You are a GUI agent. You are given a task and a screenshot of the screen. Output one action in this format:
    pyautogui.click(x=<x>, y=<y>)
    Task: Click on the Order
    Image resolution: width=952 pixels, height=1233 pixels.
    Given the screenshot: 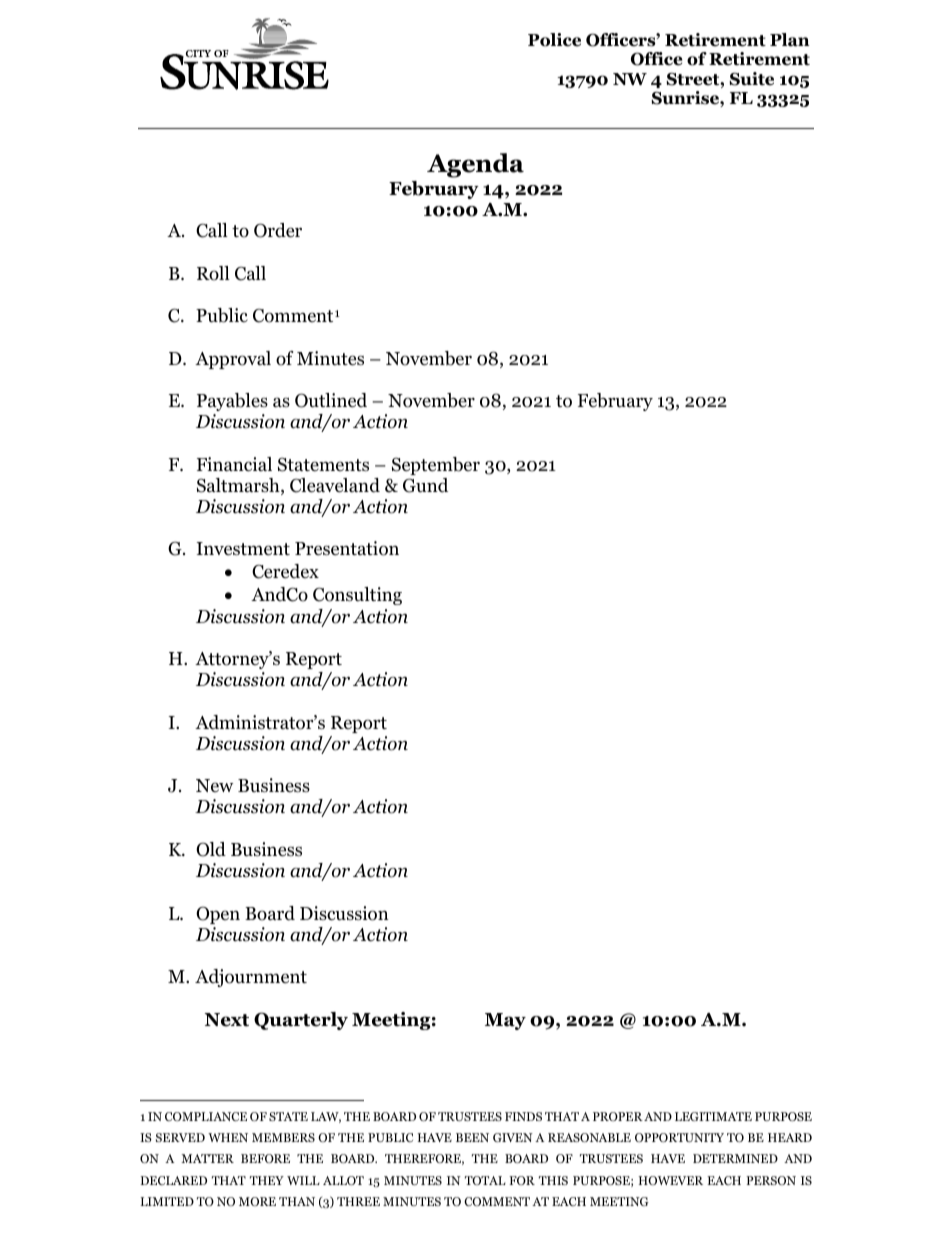 What is the action you would take?
    pyautogui.click(x=278, y=230)
